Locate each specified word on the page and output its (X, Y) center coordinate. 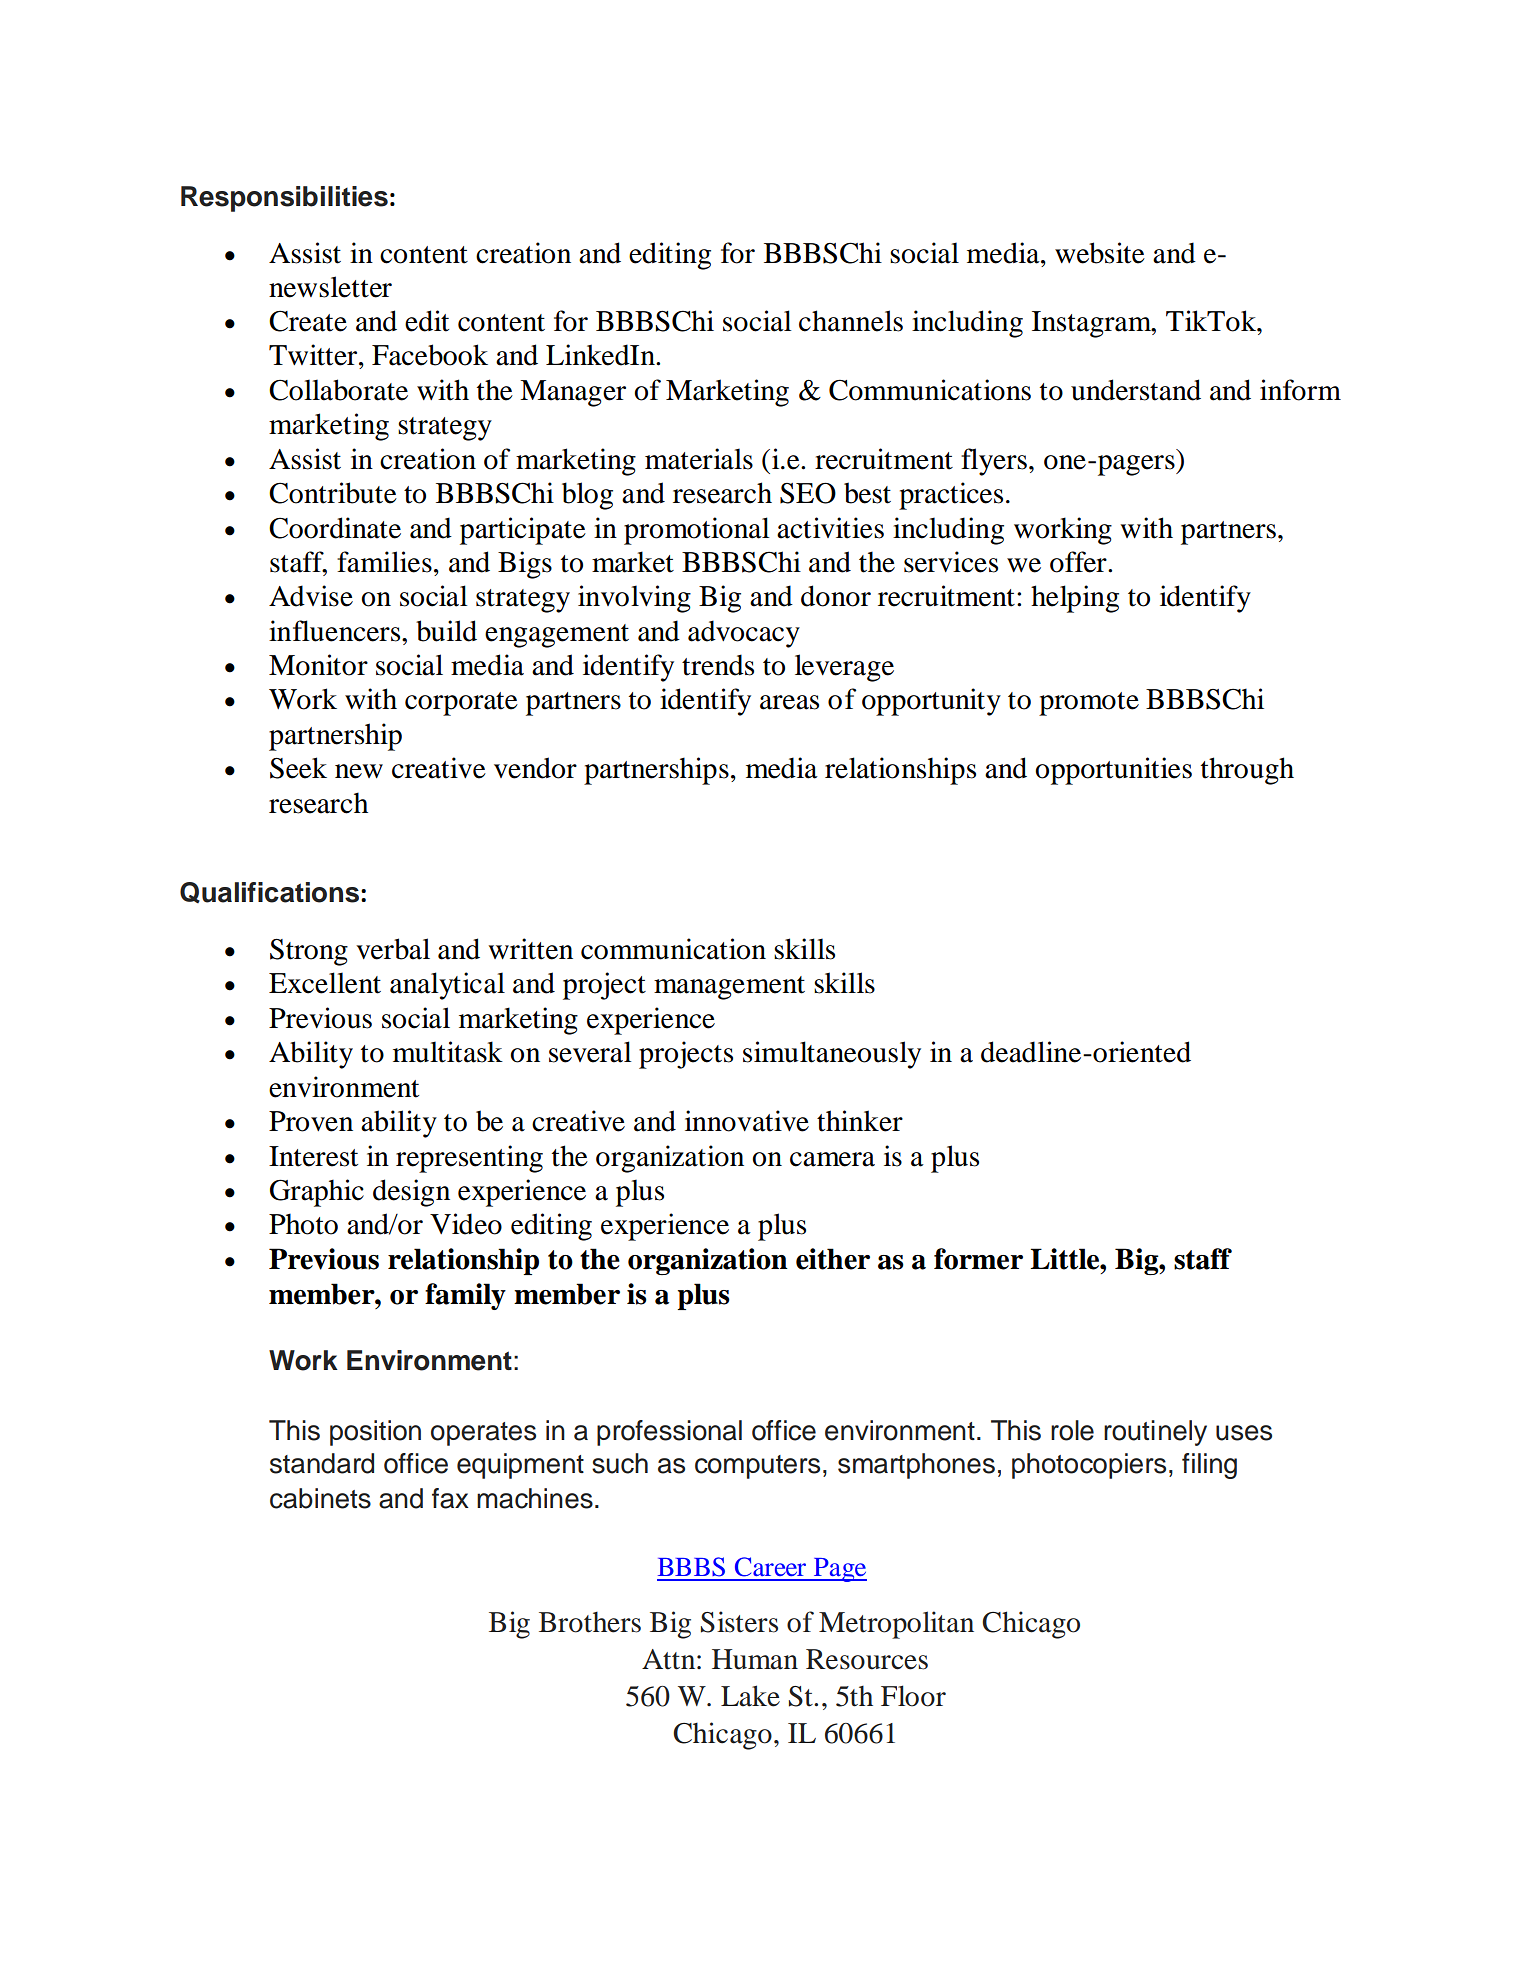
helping (1075, 599)
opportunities (1113, 771)
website (1100, 253)
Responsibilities (284, 199)
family (465, 1296)
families (384, 562)
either (833, 1259)
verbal (393, 949)
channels (851, 321)
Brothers (590, 1622)
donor (836, 596)
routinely (1155, 1433)
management (729, 988)
